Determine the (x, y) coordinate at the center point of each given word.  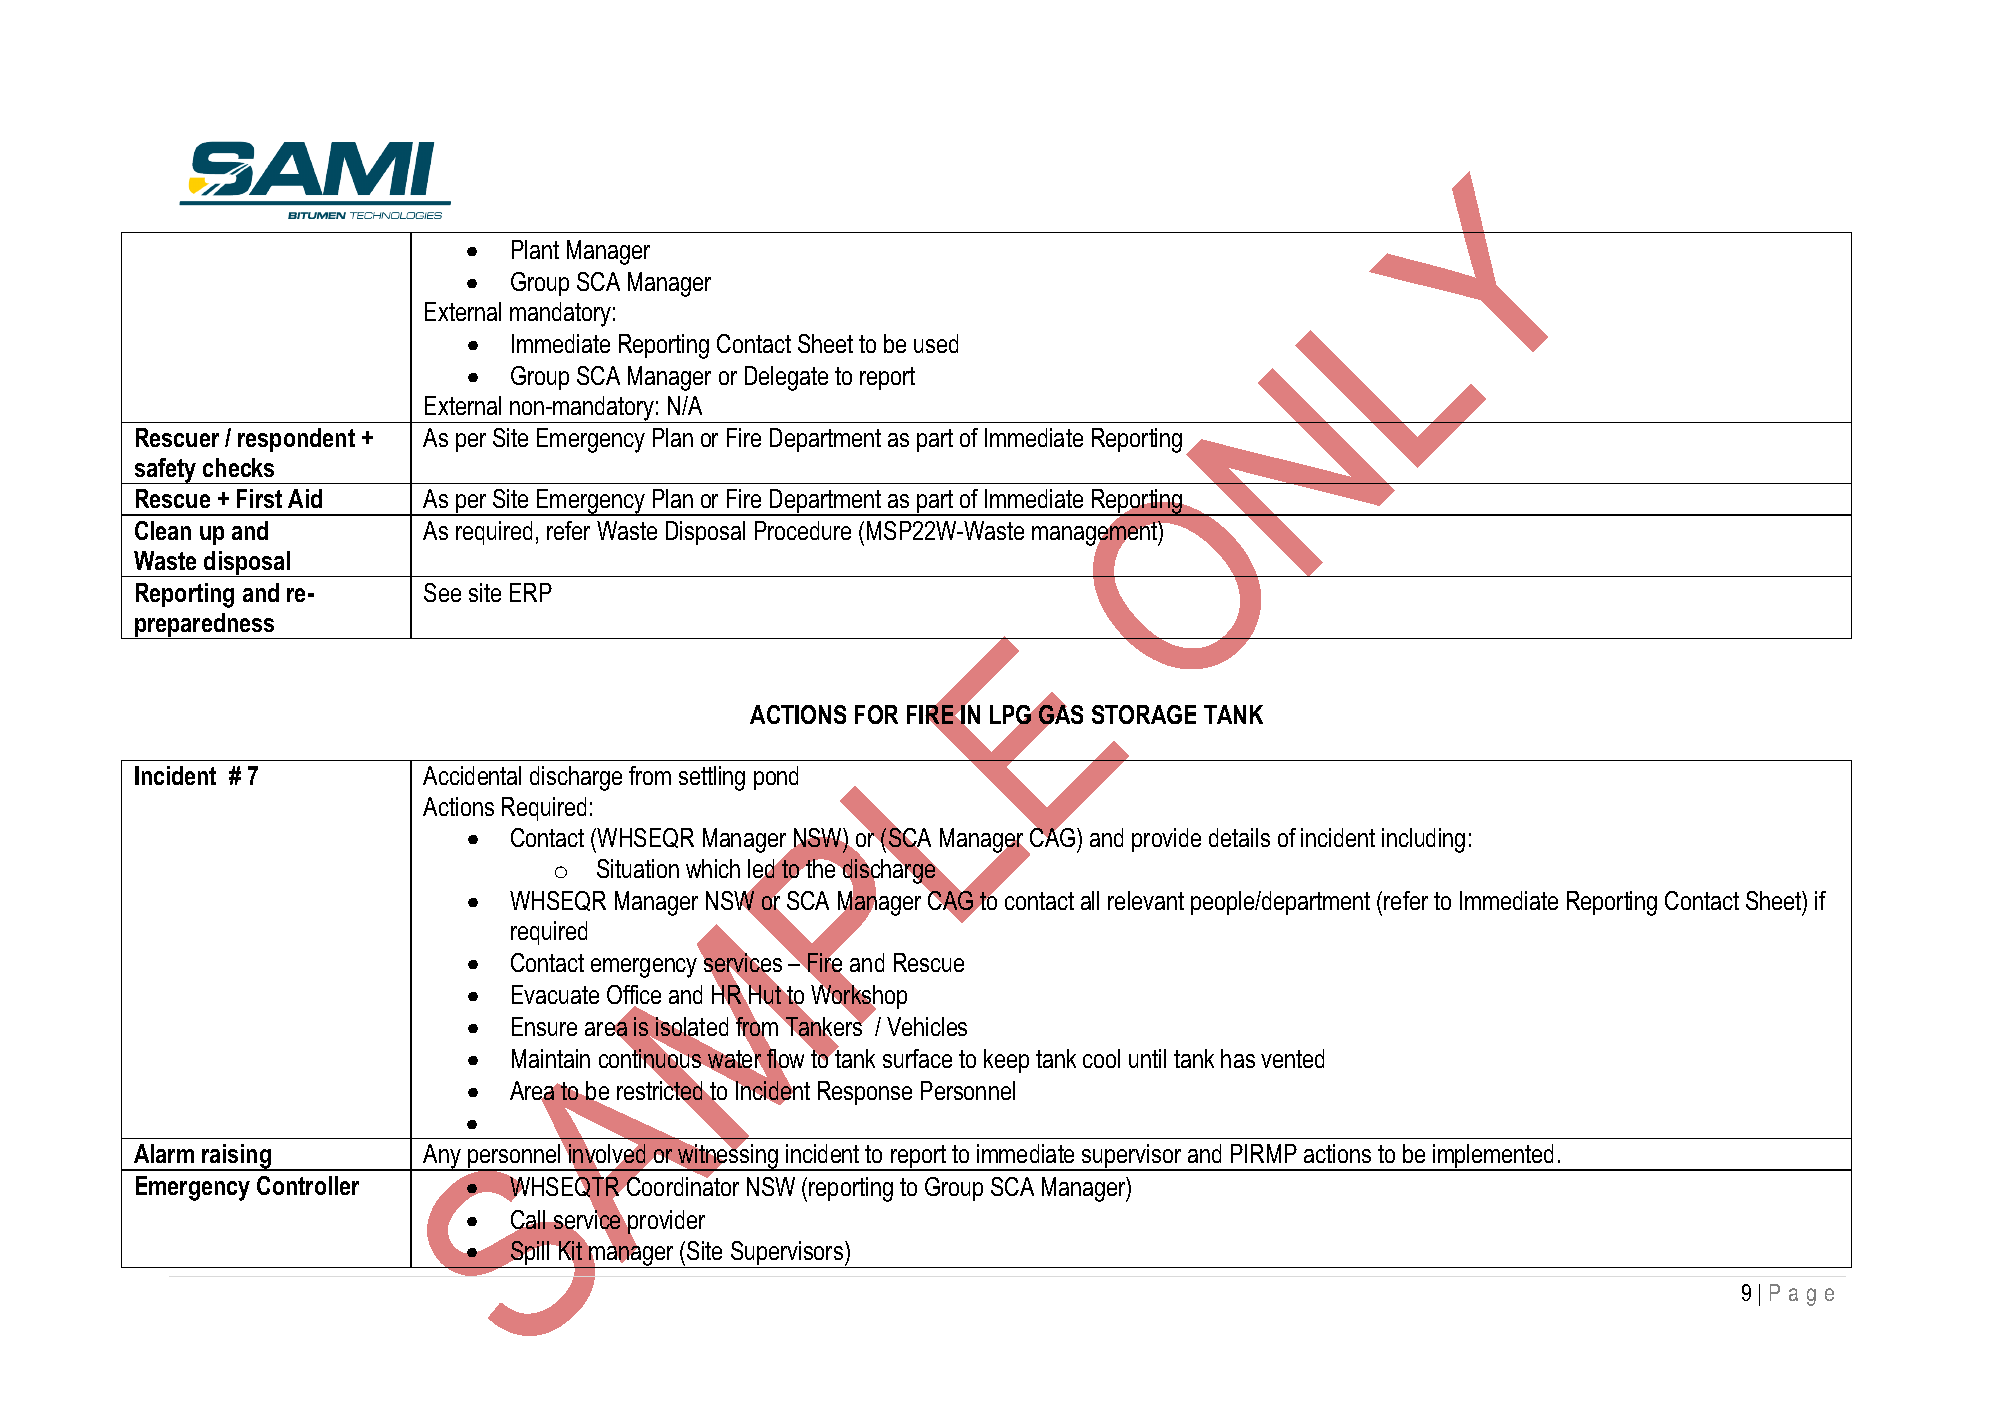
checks (238, 467)
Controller (308, 1185)
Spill (530, 1254)
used (936, 343)
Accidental (472, 775)
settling (712, 778)
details (1239, 837)
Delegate (786, 378)
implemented (1494, 1157)
